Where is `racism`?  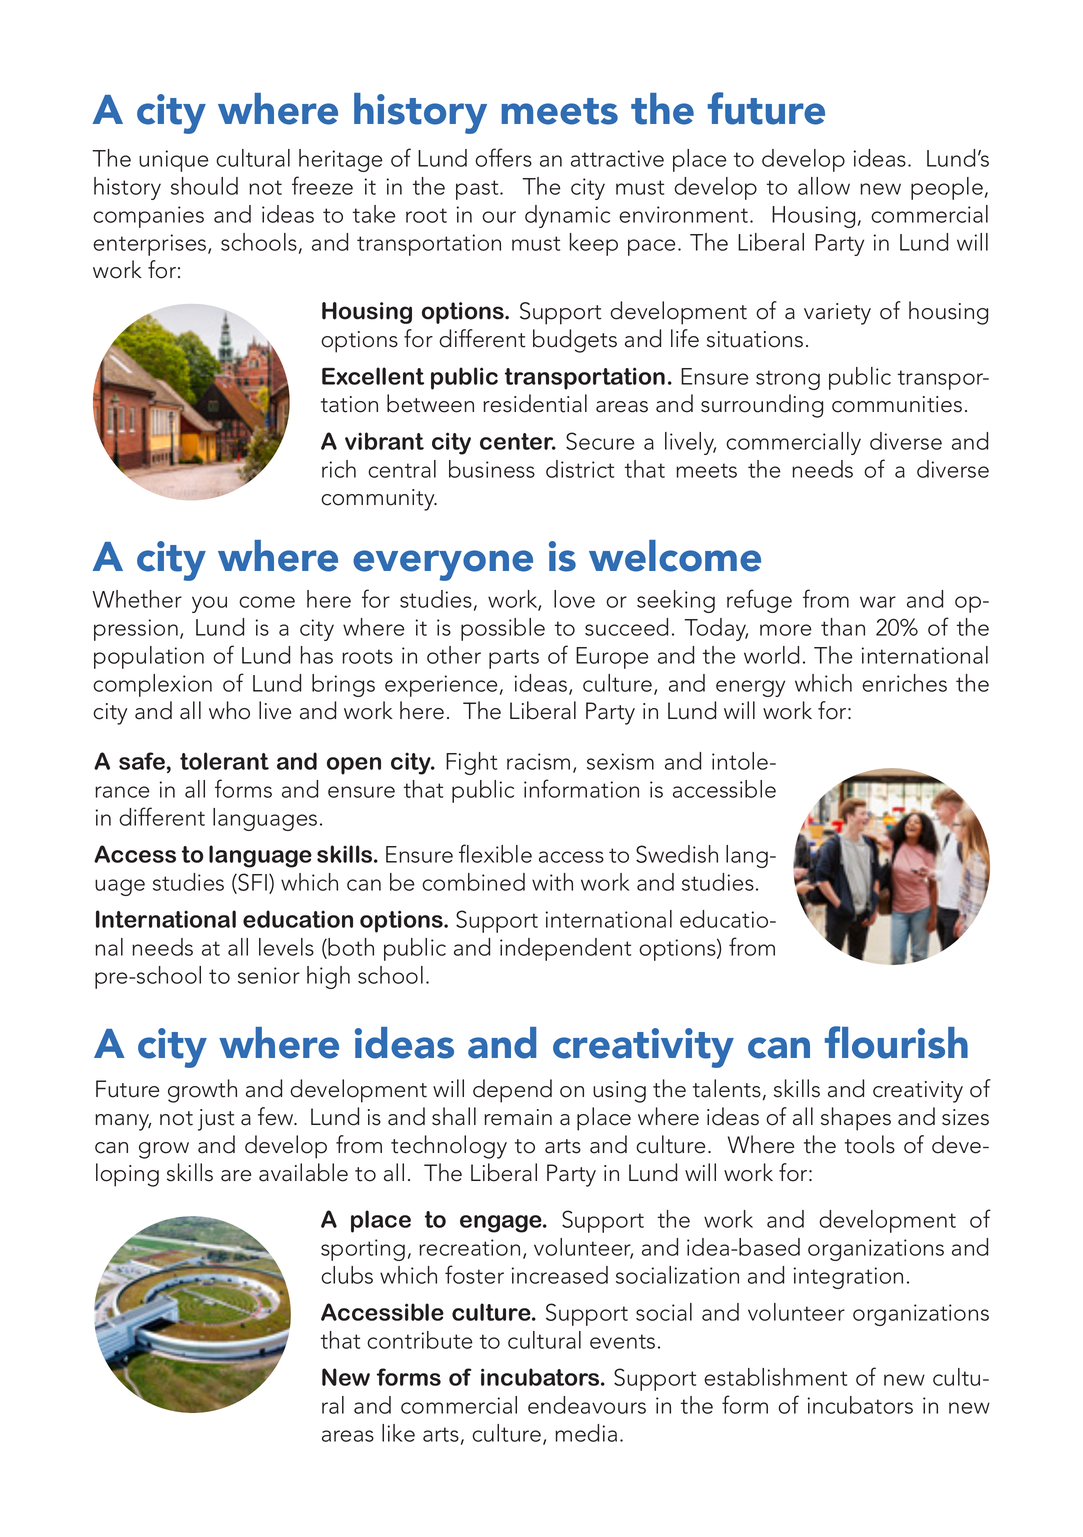 racism is located at coordinates (538, 761).
